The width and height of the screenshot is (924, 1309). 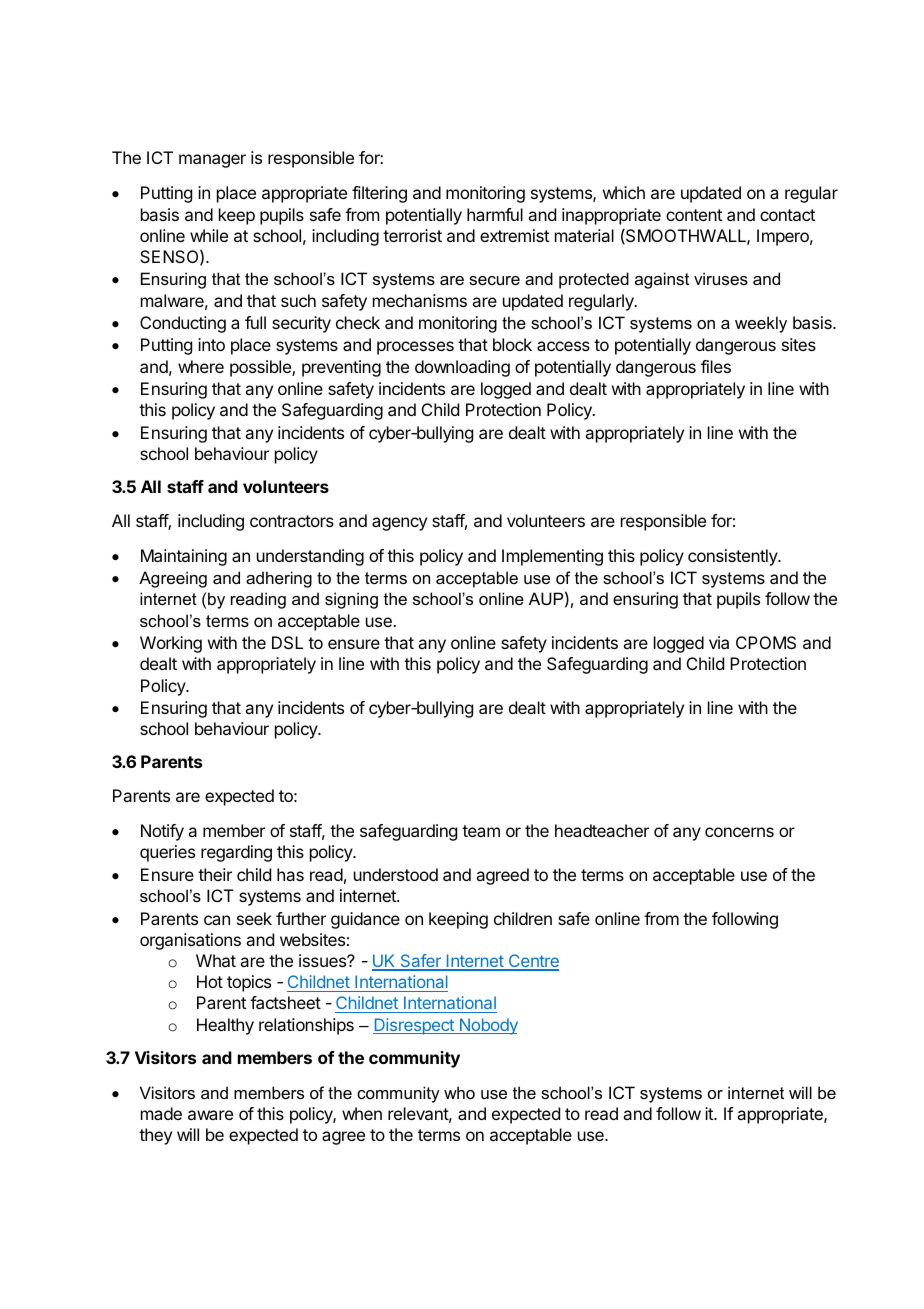 What do you see at coordinates (215, 874) in the screenshot?
I see `their` at bounding box center [215, 874].
